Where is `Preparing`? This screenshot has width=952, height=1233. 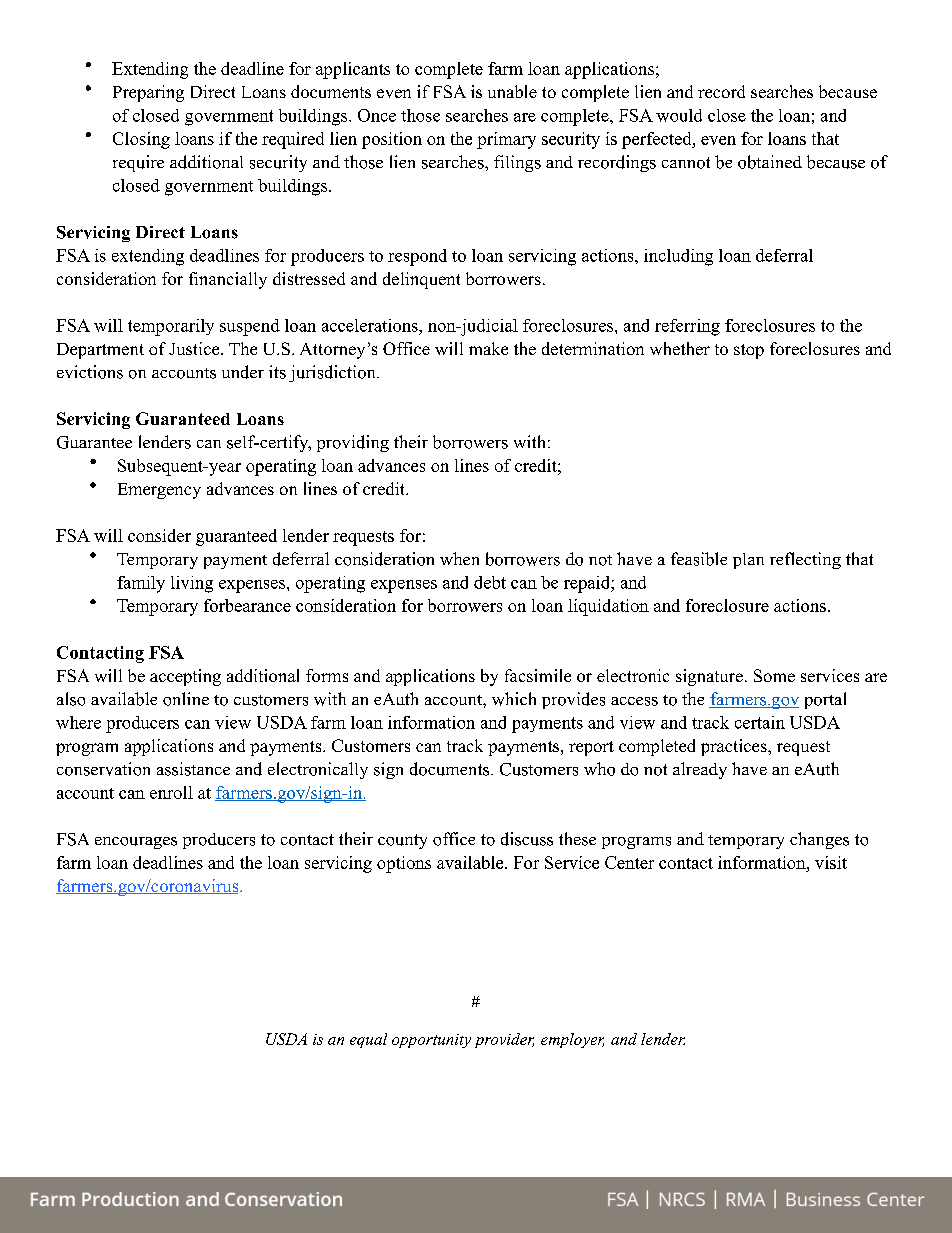
Preparing is located at coordinates (148, 93).
